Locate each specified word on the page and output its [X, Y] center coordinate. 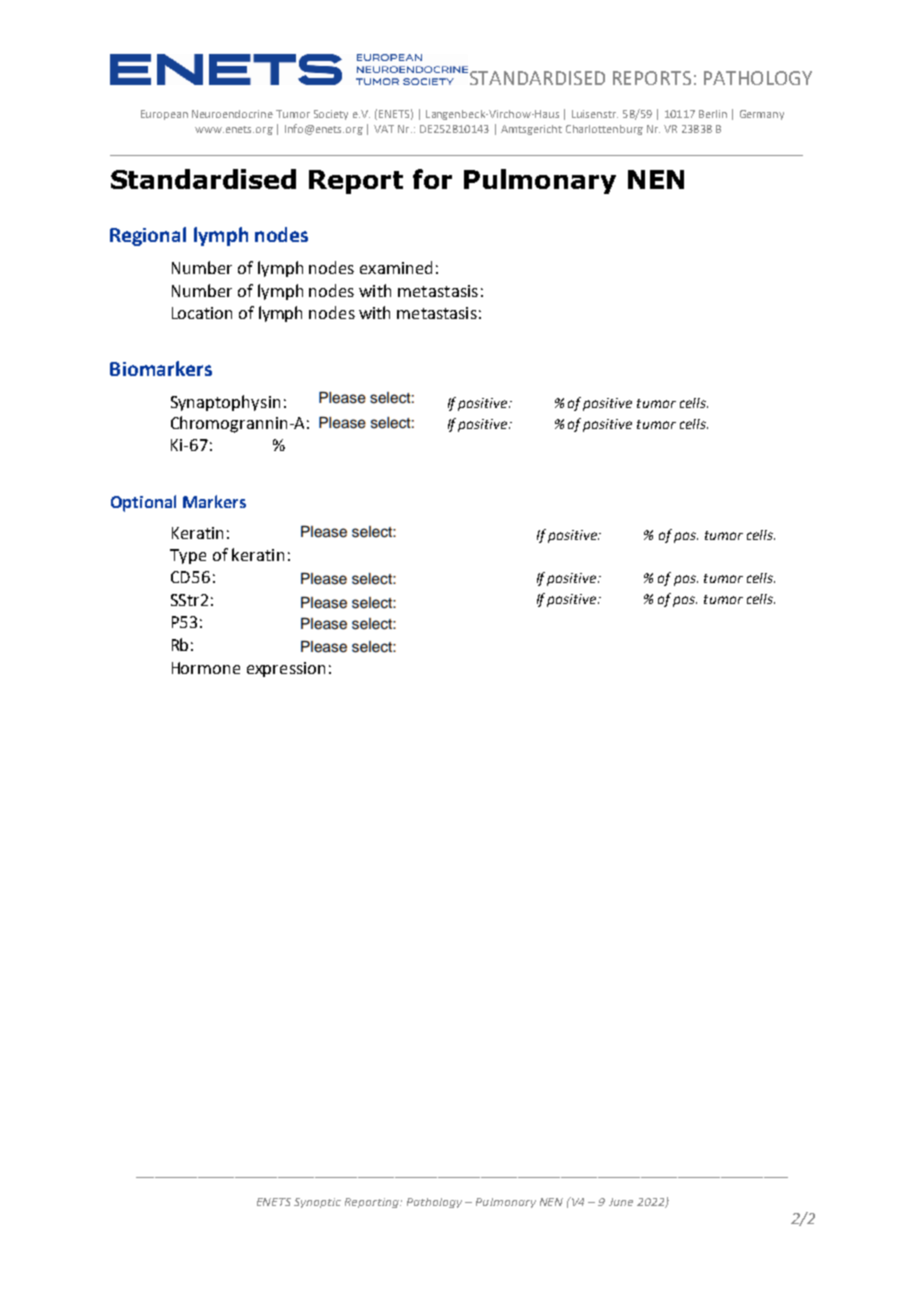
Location [202, 313]
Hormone [206, 668]
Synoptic [317, 1203]
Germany [762, 115]
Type [188, 556]
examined [396, 267]
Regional [148, 236]
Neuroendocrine [232, 114]
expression [286, 669]
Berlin [713, 114]
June [621, 1202]
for [432, 179]
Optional [143, 503]
